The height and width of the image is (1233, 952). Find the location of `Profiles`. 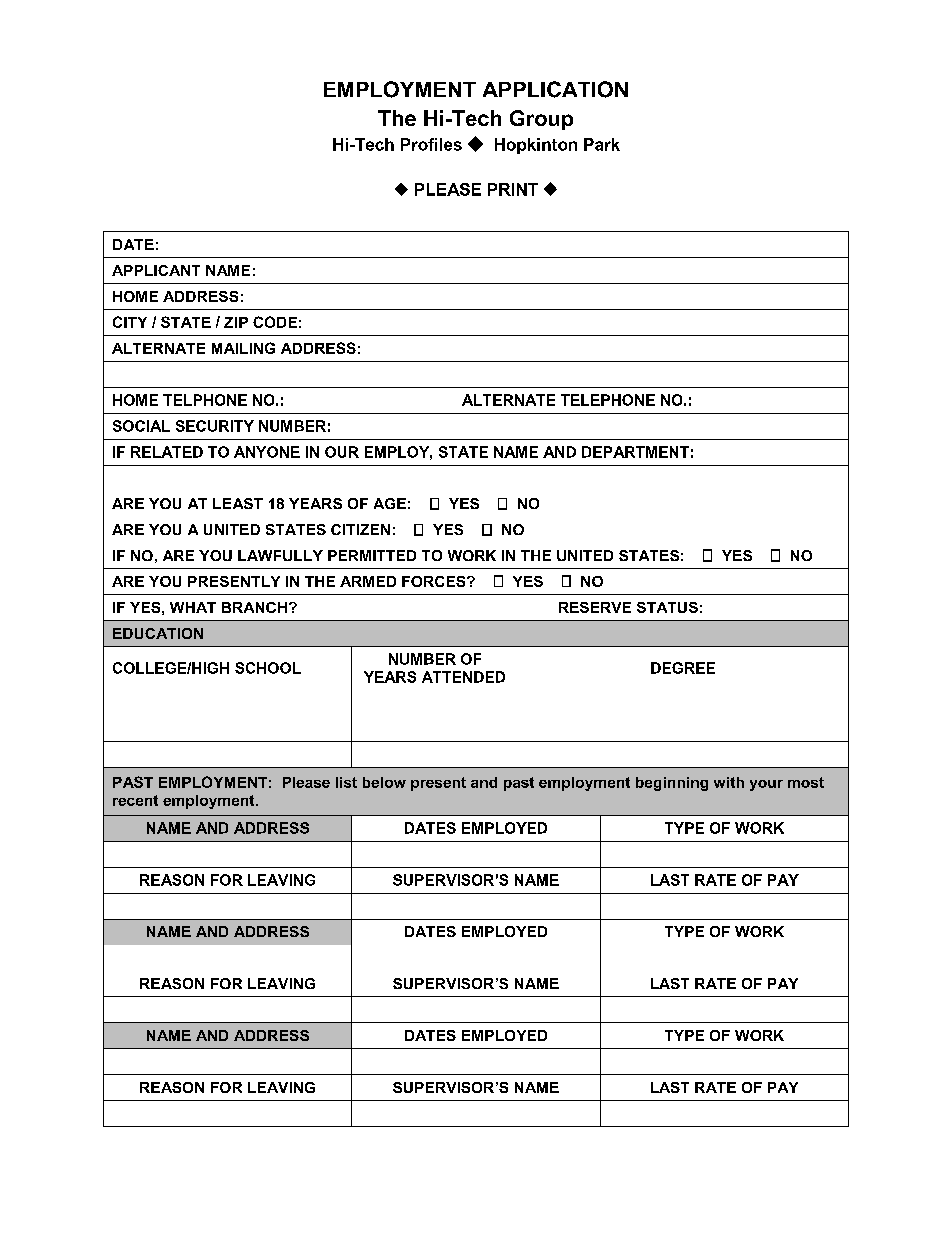

Profiles is located at coordinates (431, 144).
